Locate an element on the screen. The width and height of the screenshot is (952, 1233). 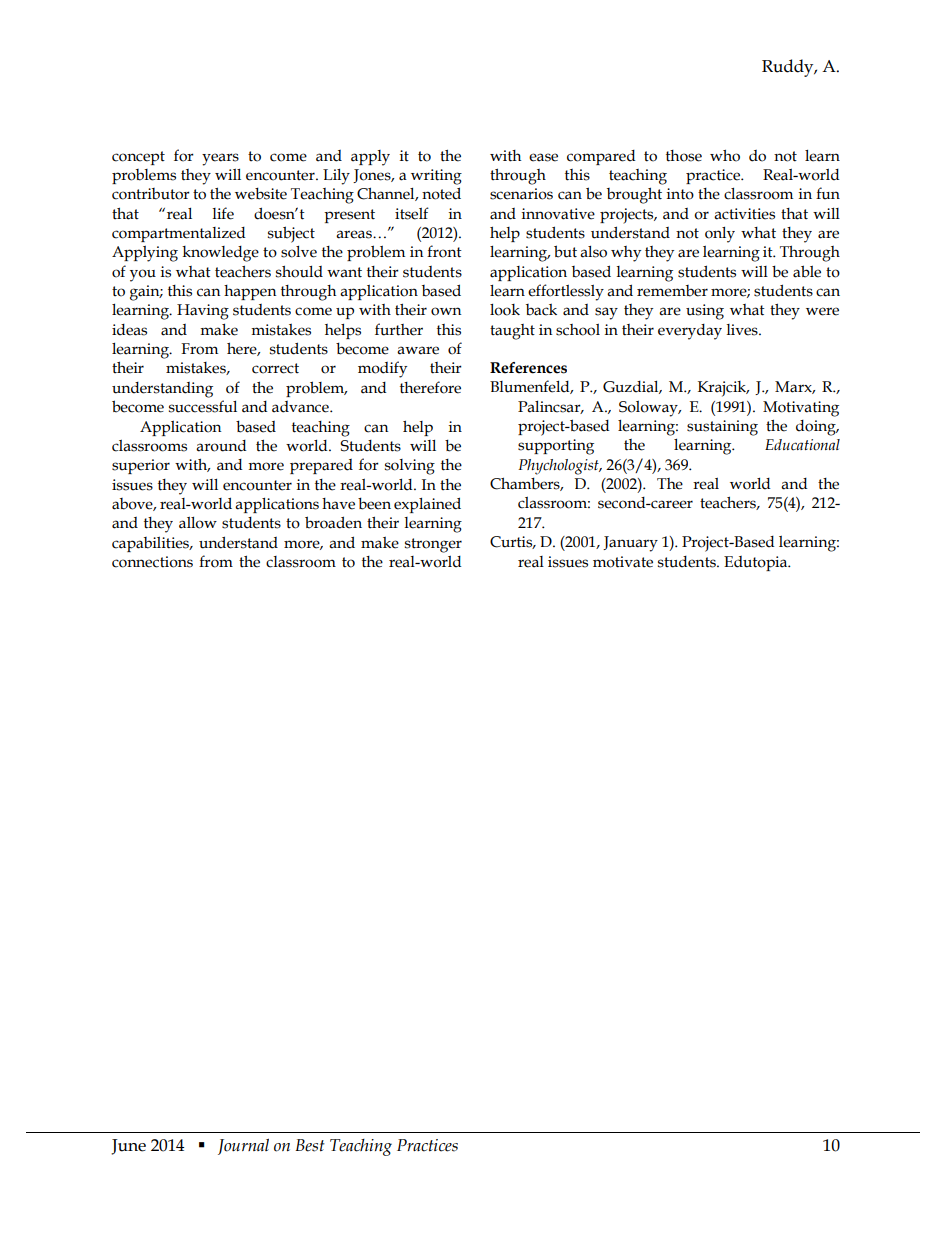
Edutopia is located at coordinates (757, 563).
